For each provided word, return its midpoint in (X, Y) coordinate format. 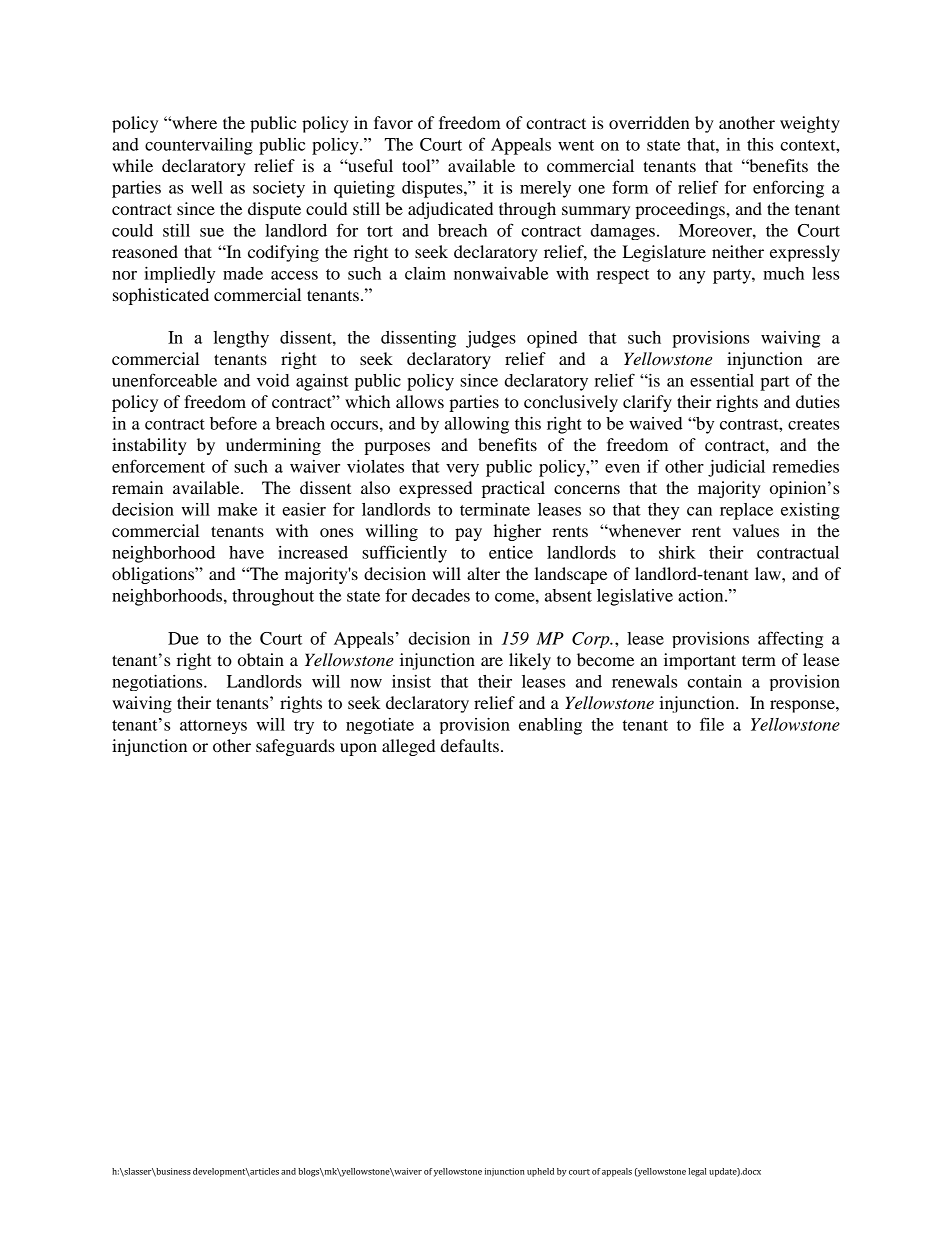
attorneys (213, 727)
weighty (810, 124)
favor (393, 122)
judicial (736, 468)
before (233, 423)
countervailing (199, 146)
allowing (477, 425)
